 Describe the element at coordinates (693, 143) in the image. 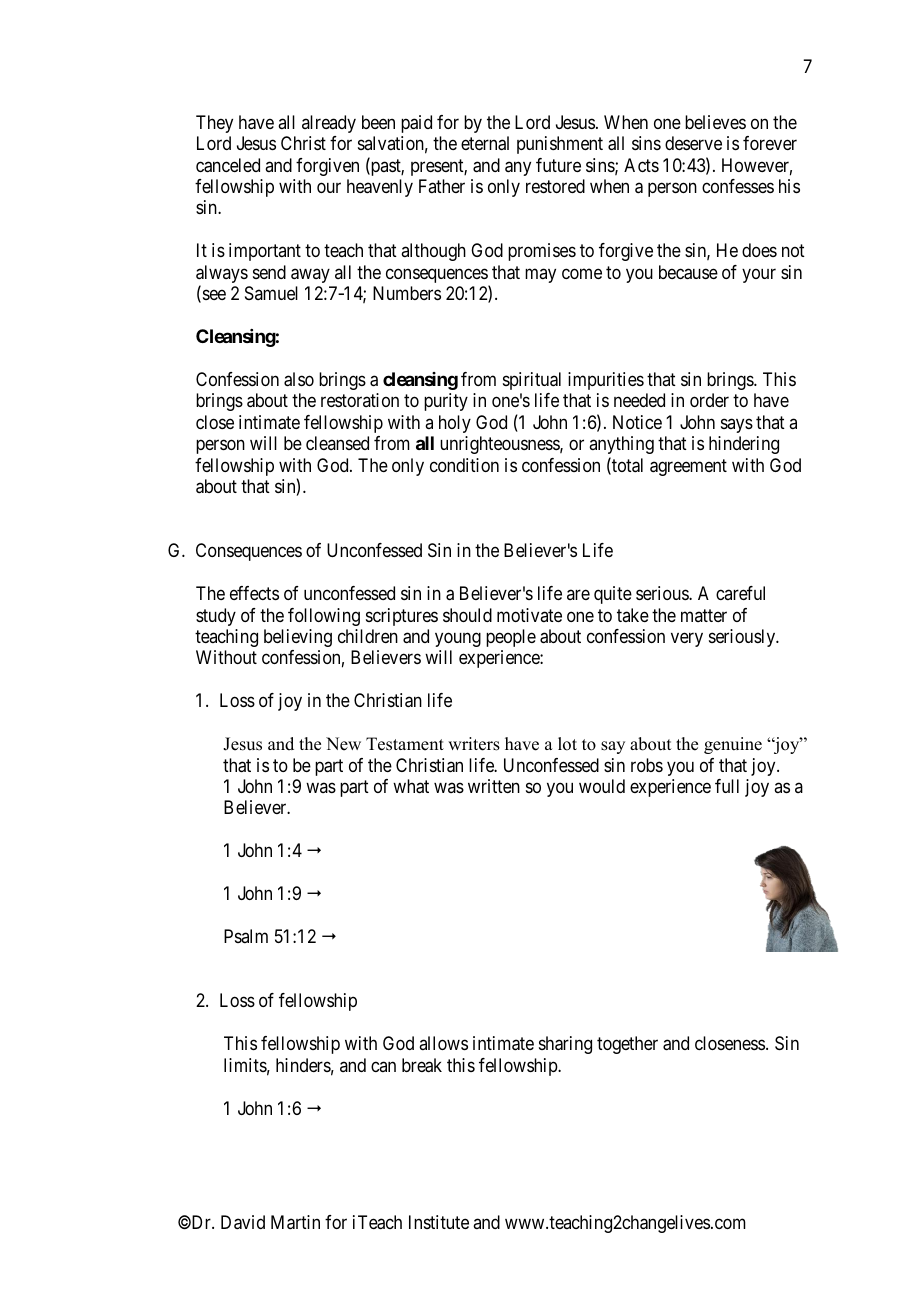

I see `deserve` at that location.
